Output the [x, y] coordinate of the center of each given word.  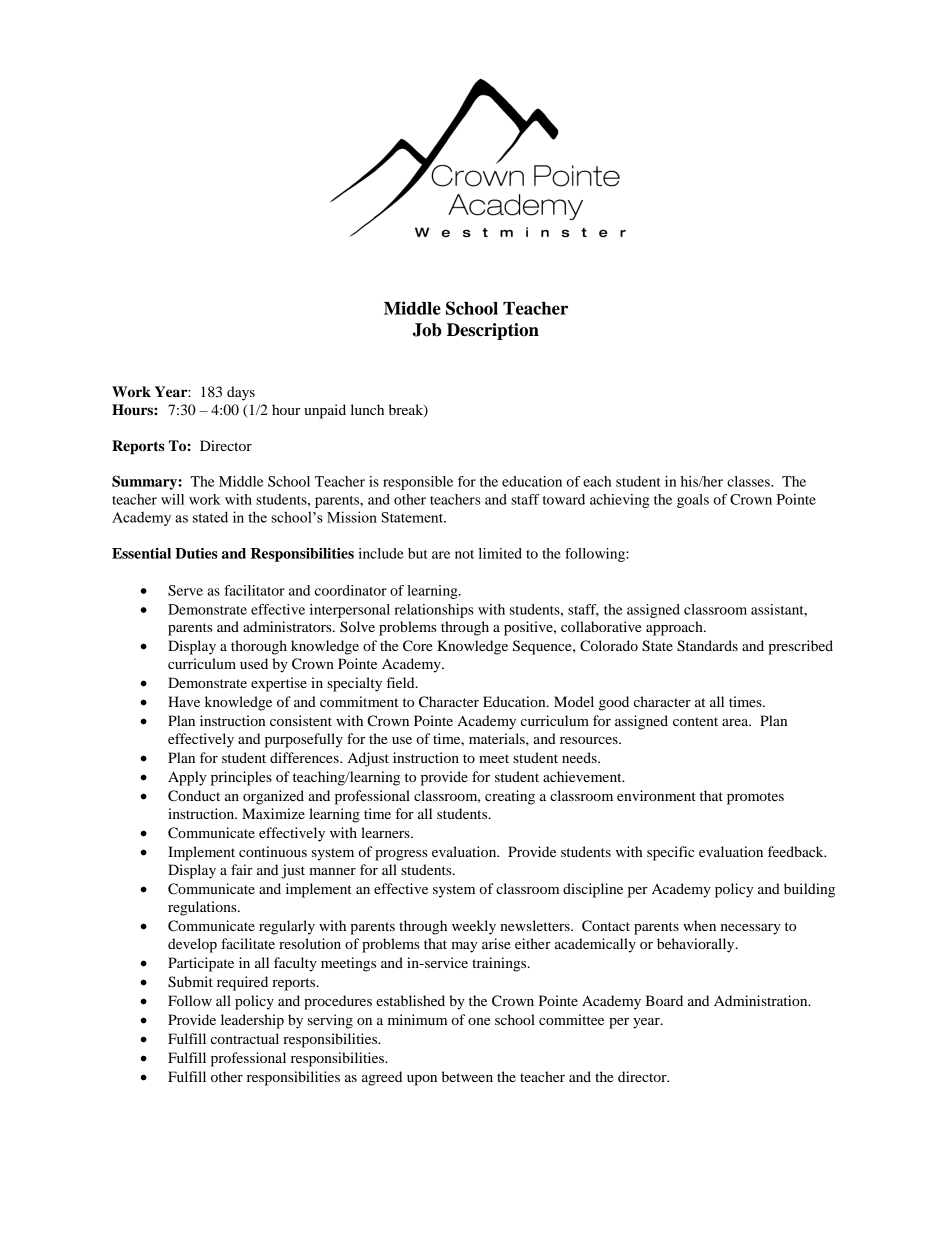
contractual [245, 1038]
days [241, 393]
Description [493, 331]
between [467, 1076]
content [695, 721]
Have [184, 701]
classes [749, 481]
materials [498, 738]
